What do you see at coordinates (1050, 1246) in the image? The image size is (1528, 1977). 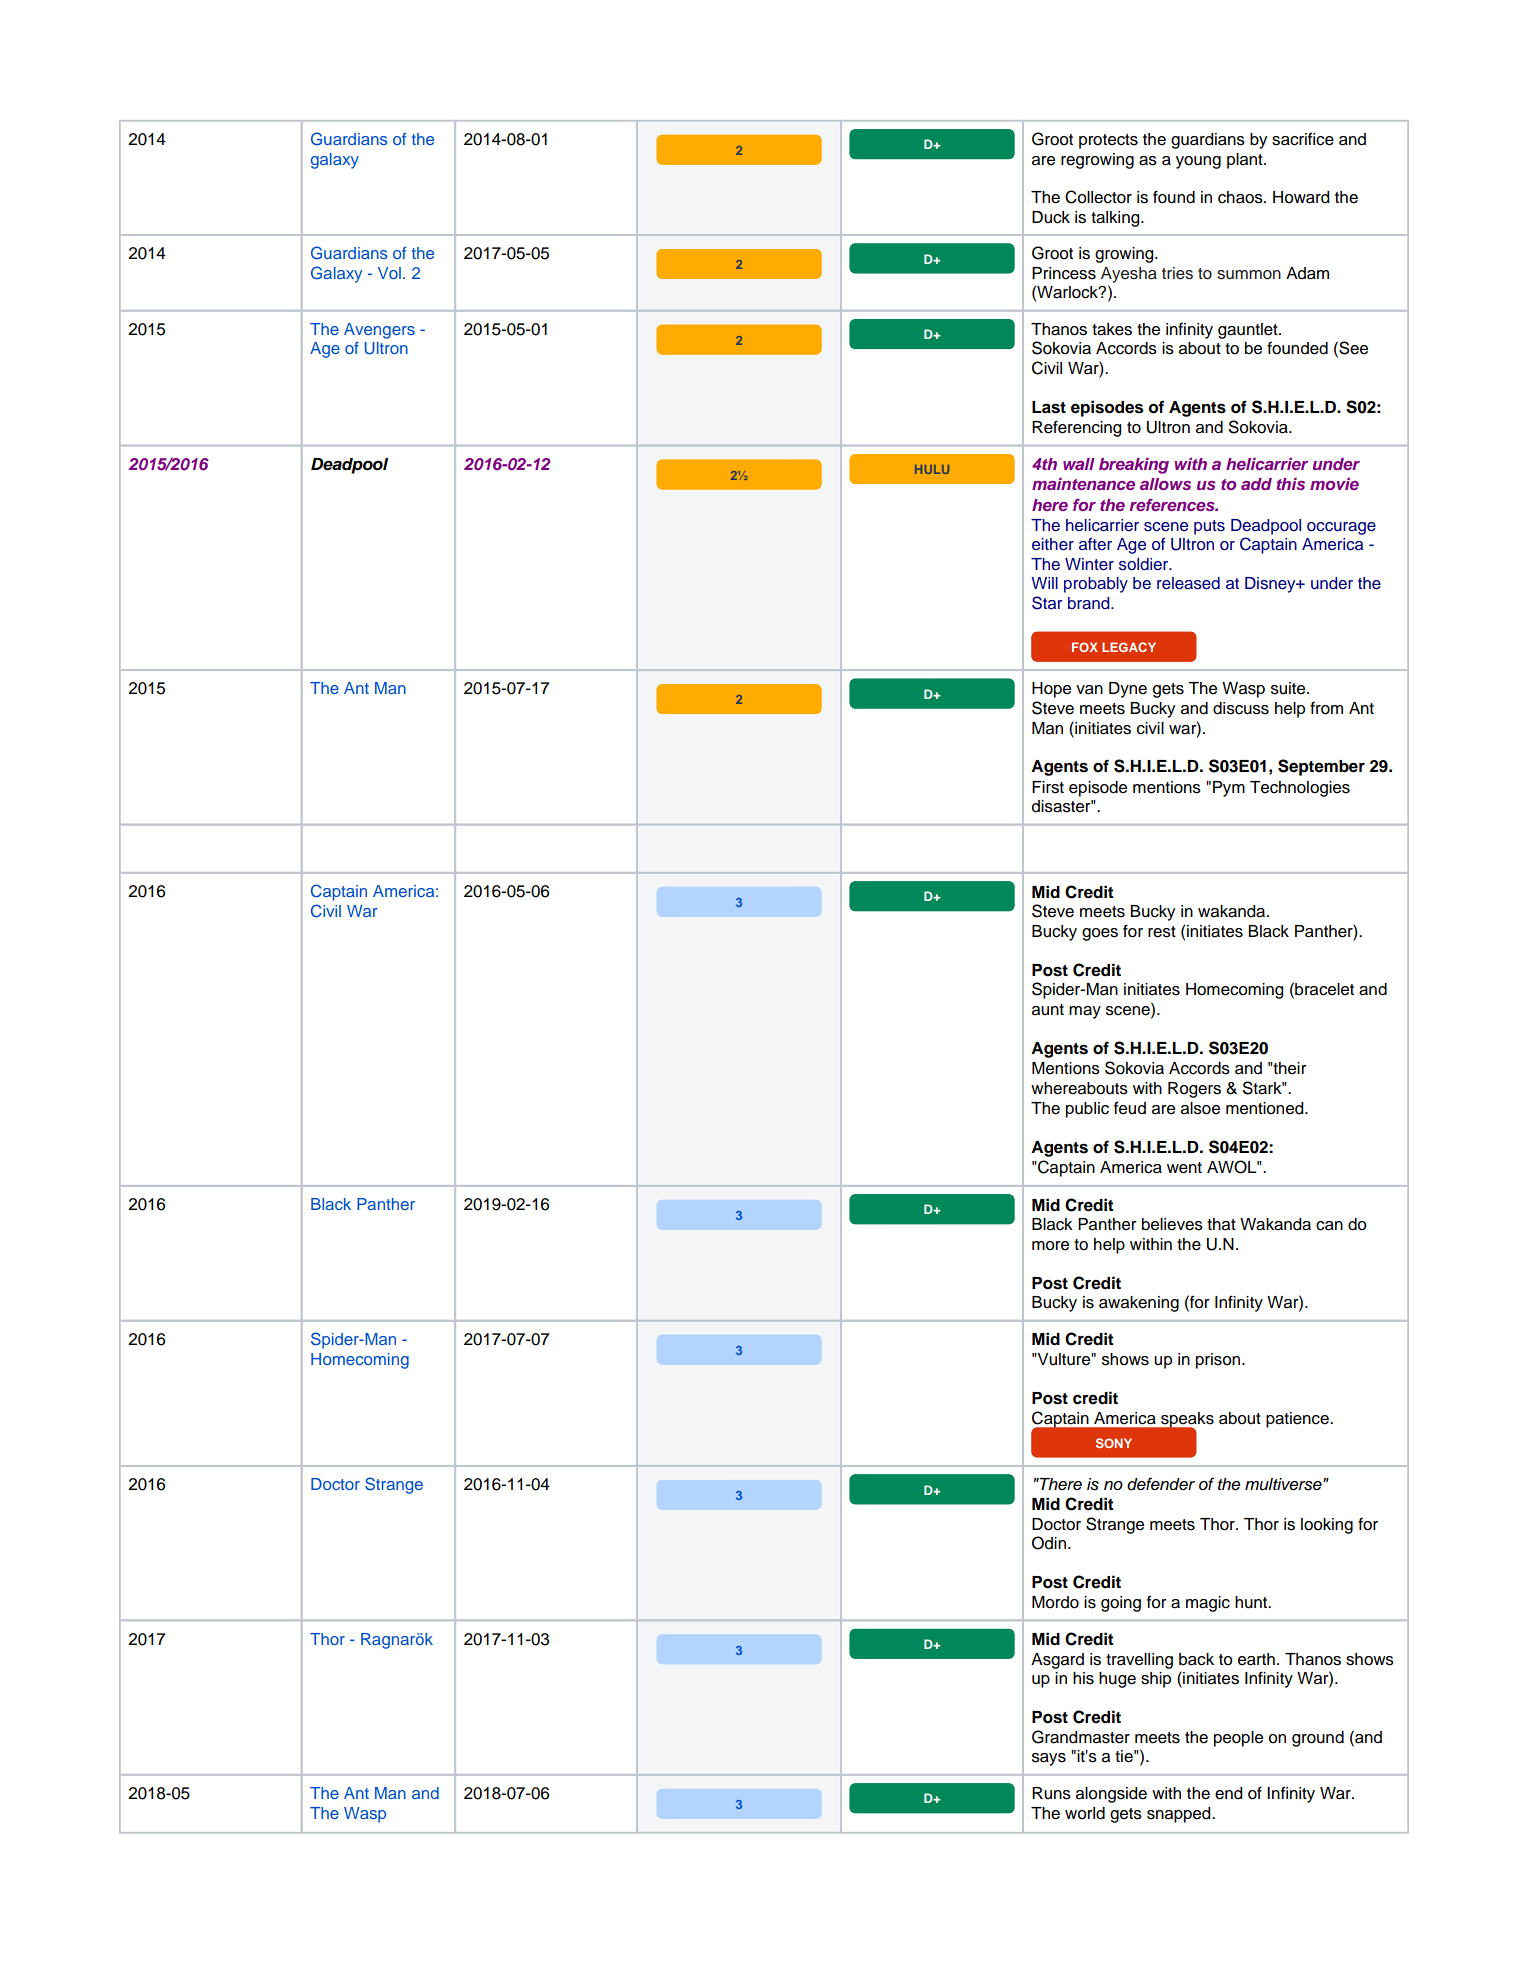 I see `more` at bounding box center [1050, 1246].
